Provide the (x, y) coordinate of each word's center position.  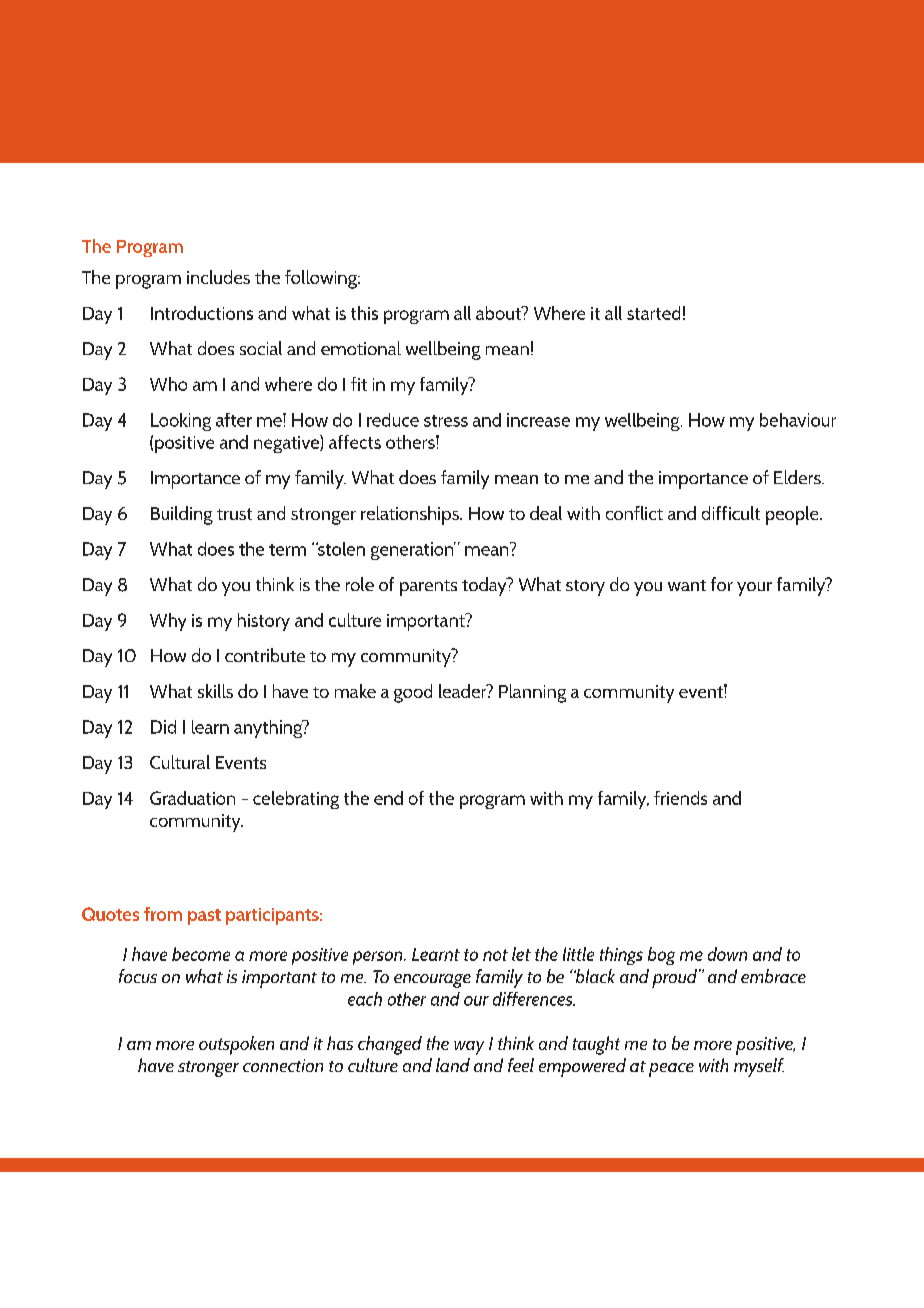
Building (182, 515)
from (163, 914)
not (495, 955)
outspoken (236, 1045)
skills (215, 691)
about (499, 313)
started (653, 313)
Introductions (202, 313)
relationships (411, 515)
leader (464, 691)
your (754, 589)
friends (680, 798)
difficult (731, 513)
